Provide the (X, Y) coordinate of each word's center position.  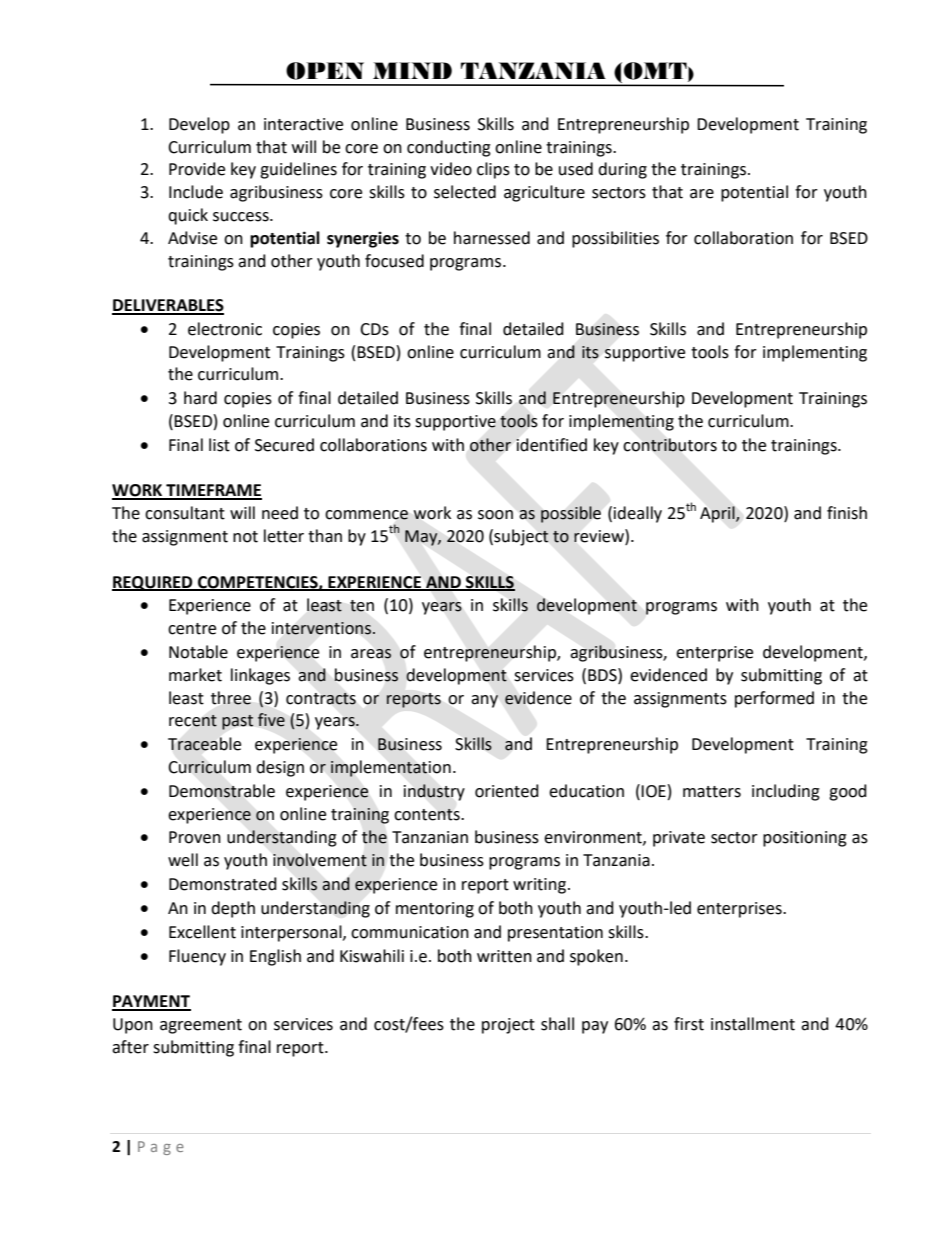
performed (774, 699)
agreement (201, 1026)
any (484, 701)
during (622, 170)
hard (200, 398)
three (231, 698)
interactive (303, 124)
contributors (670, 445)
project (508, 1026)
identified (551, 445)
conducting (449, 148)
